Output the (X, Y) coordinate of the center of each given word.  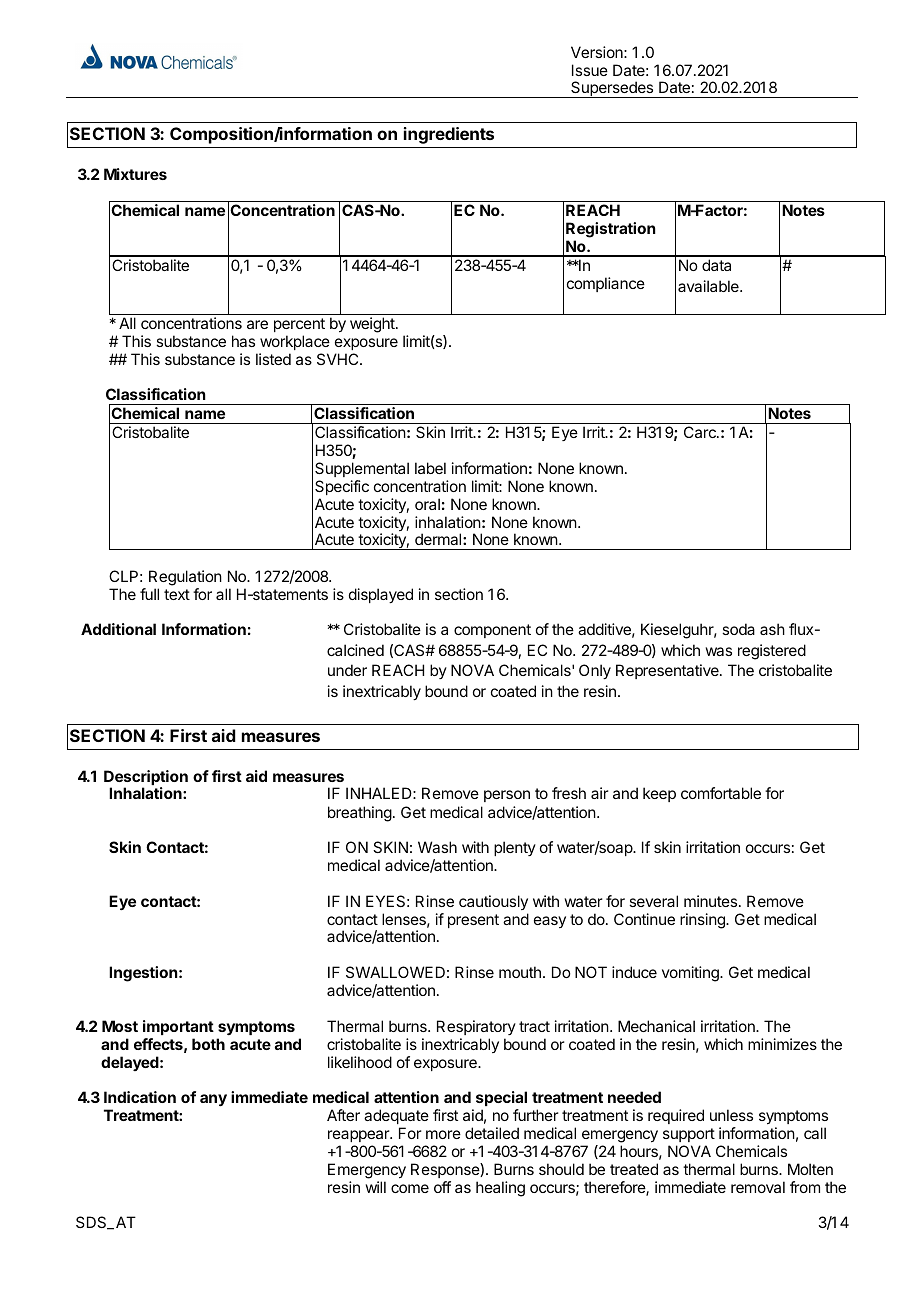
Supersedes (612, 89)
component (492, 631)
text (177, 594)
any (213, 1100)
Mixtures (135, 174)
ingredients (449, 135)
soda (738, 629)
